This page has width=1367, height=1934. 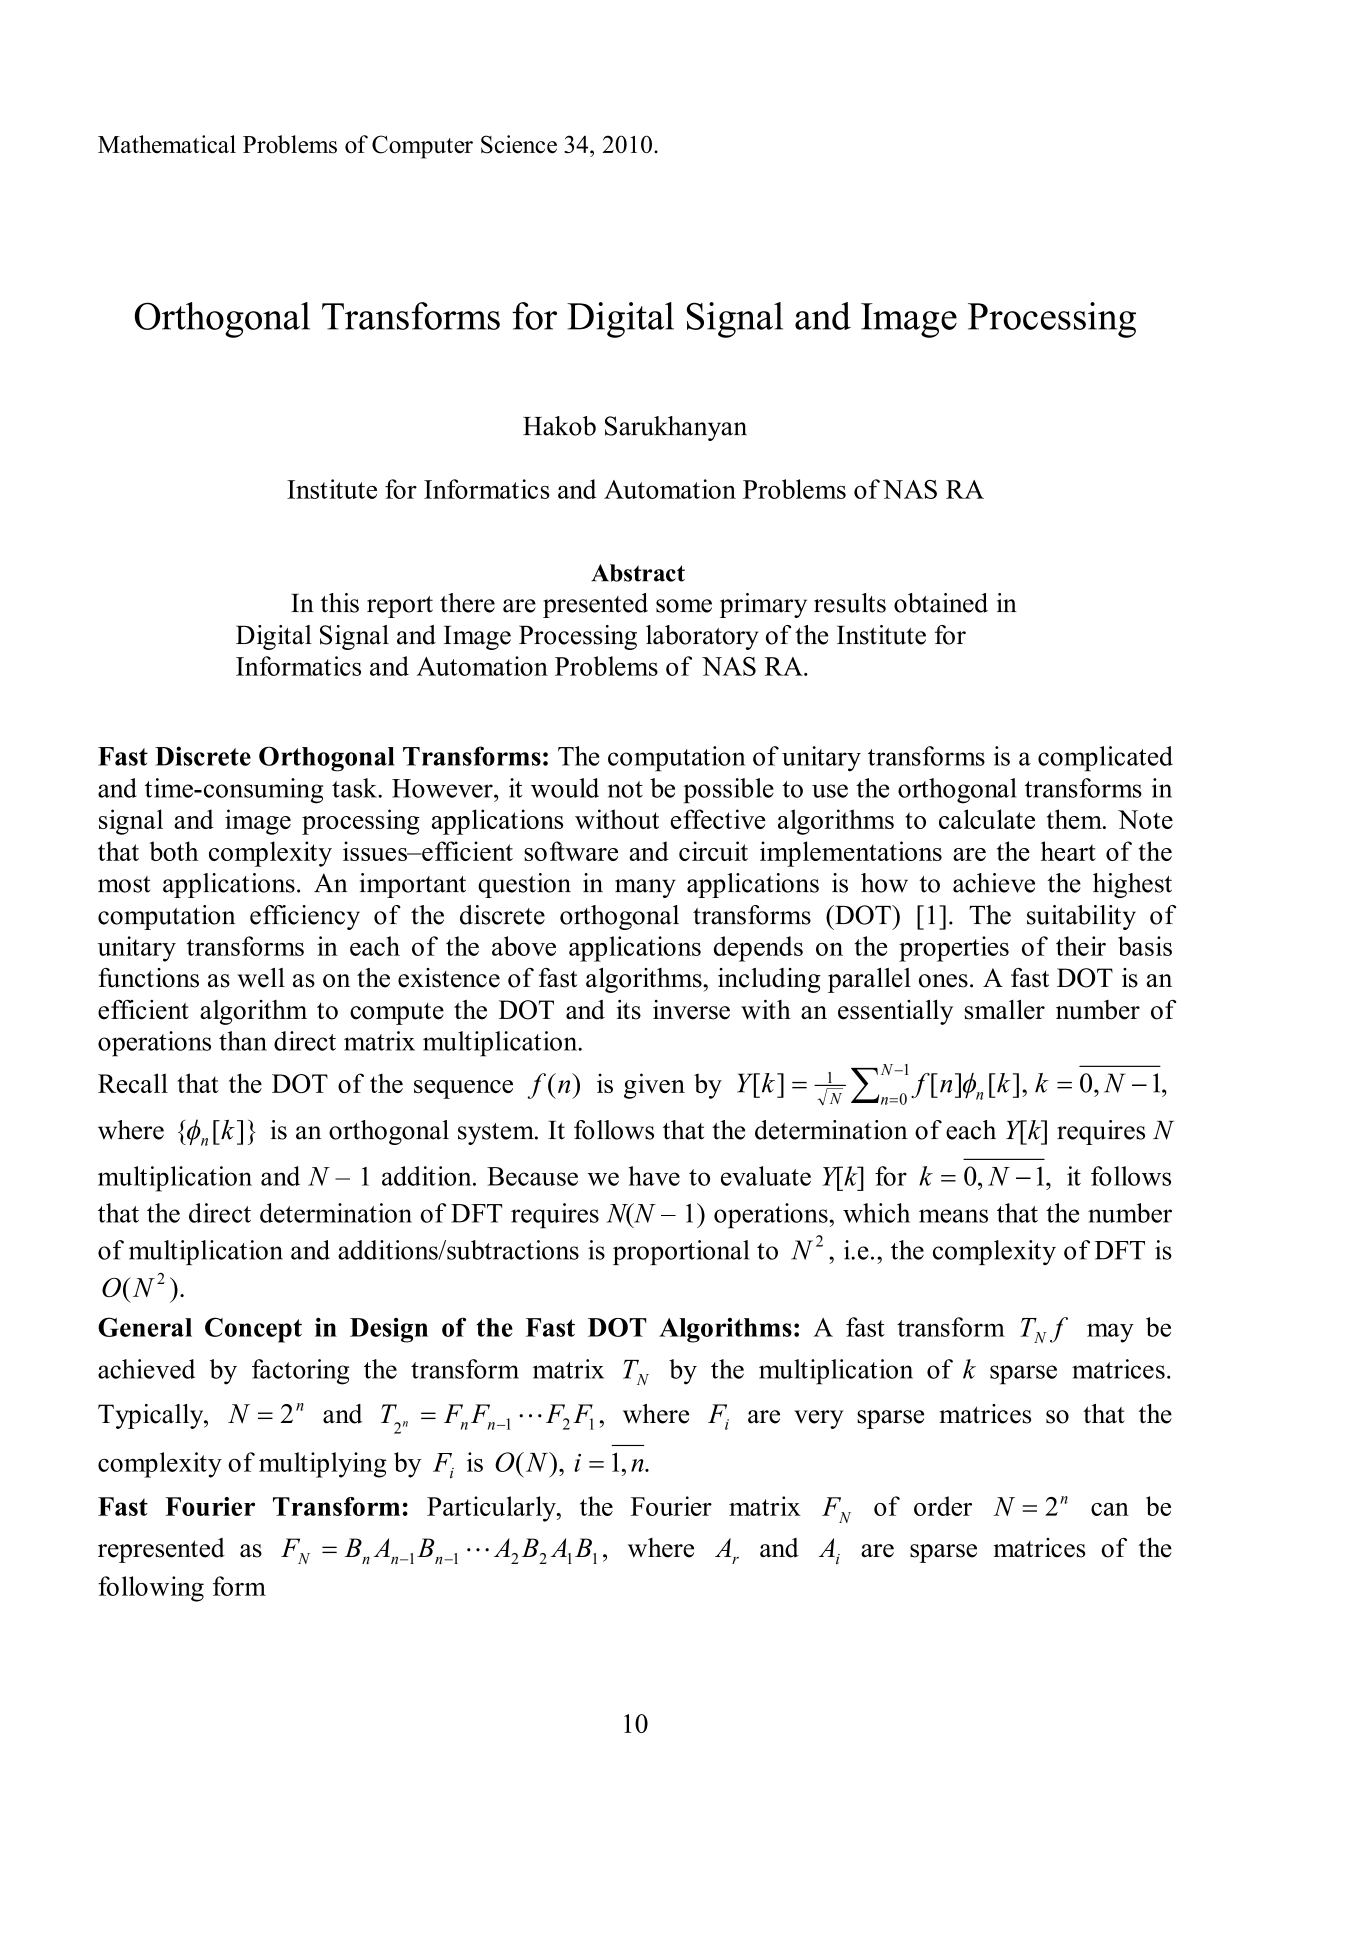 I want to click on results, so click(x=850, y=603).
